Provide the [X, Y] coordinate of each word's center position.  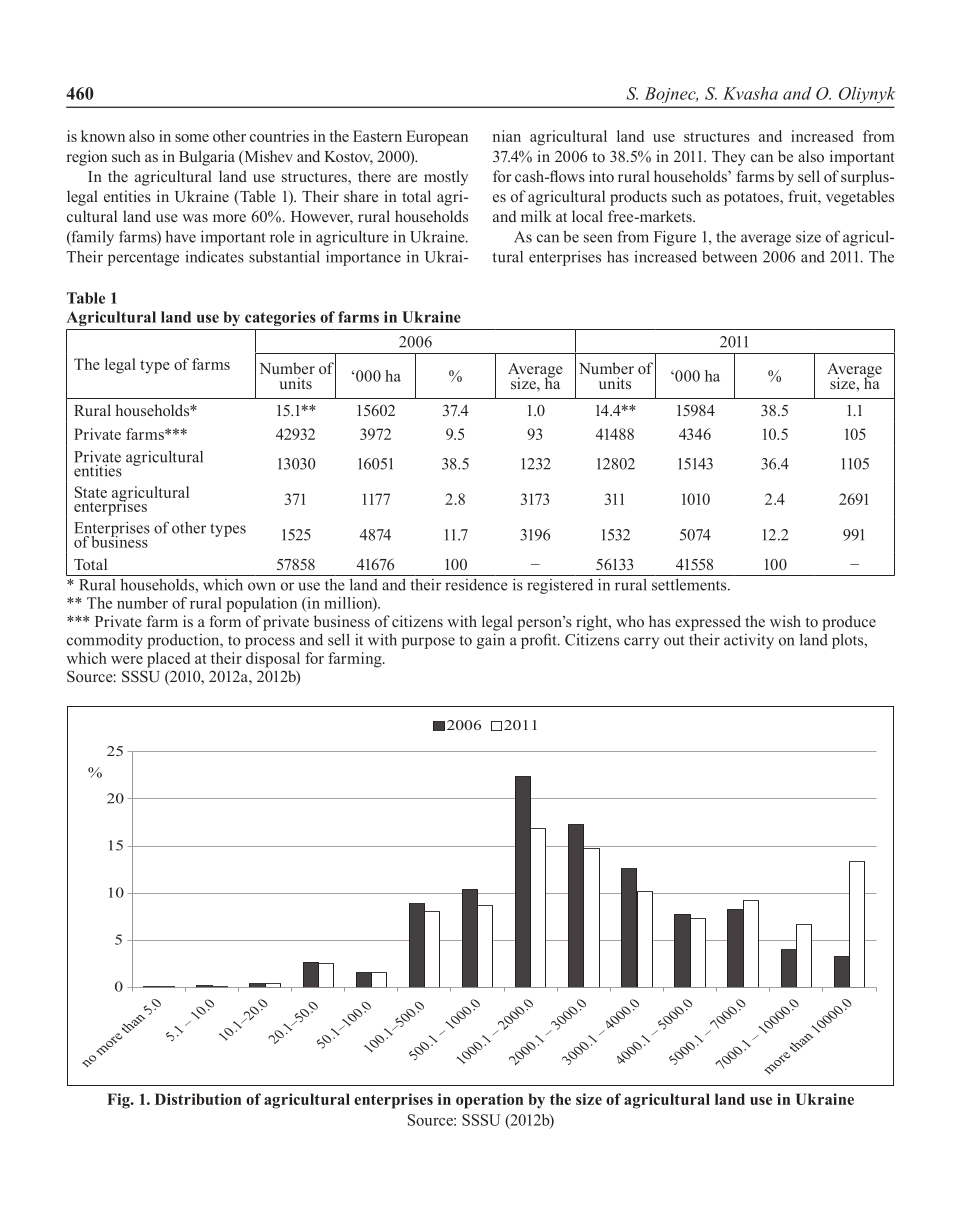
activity [749, 641]
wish [785, 621]
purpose [428, 643]
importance [363, 258]
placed [168, 660]
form [225, 621]
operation [489, 1101]
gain [491, 641]
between [729, 257]
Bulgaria [207, 158]
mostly [446, 178]
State [91, 492]
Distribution [198, 1099]
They [729, 158]
